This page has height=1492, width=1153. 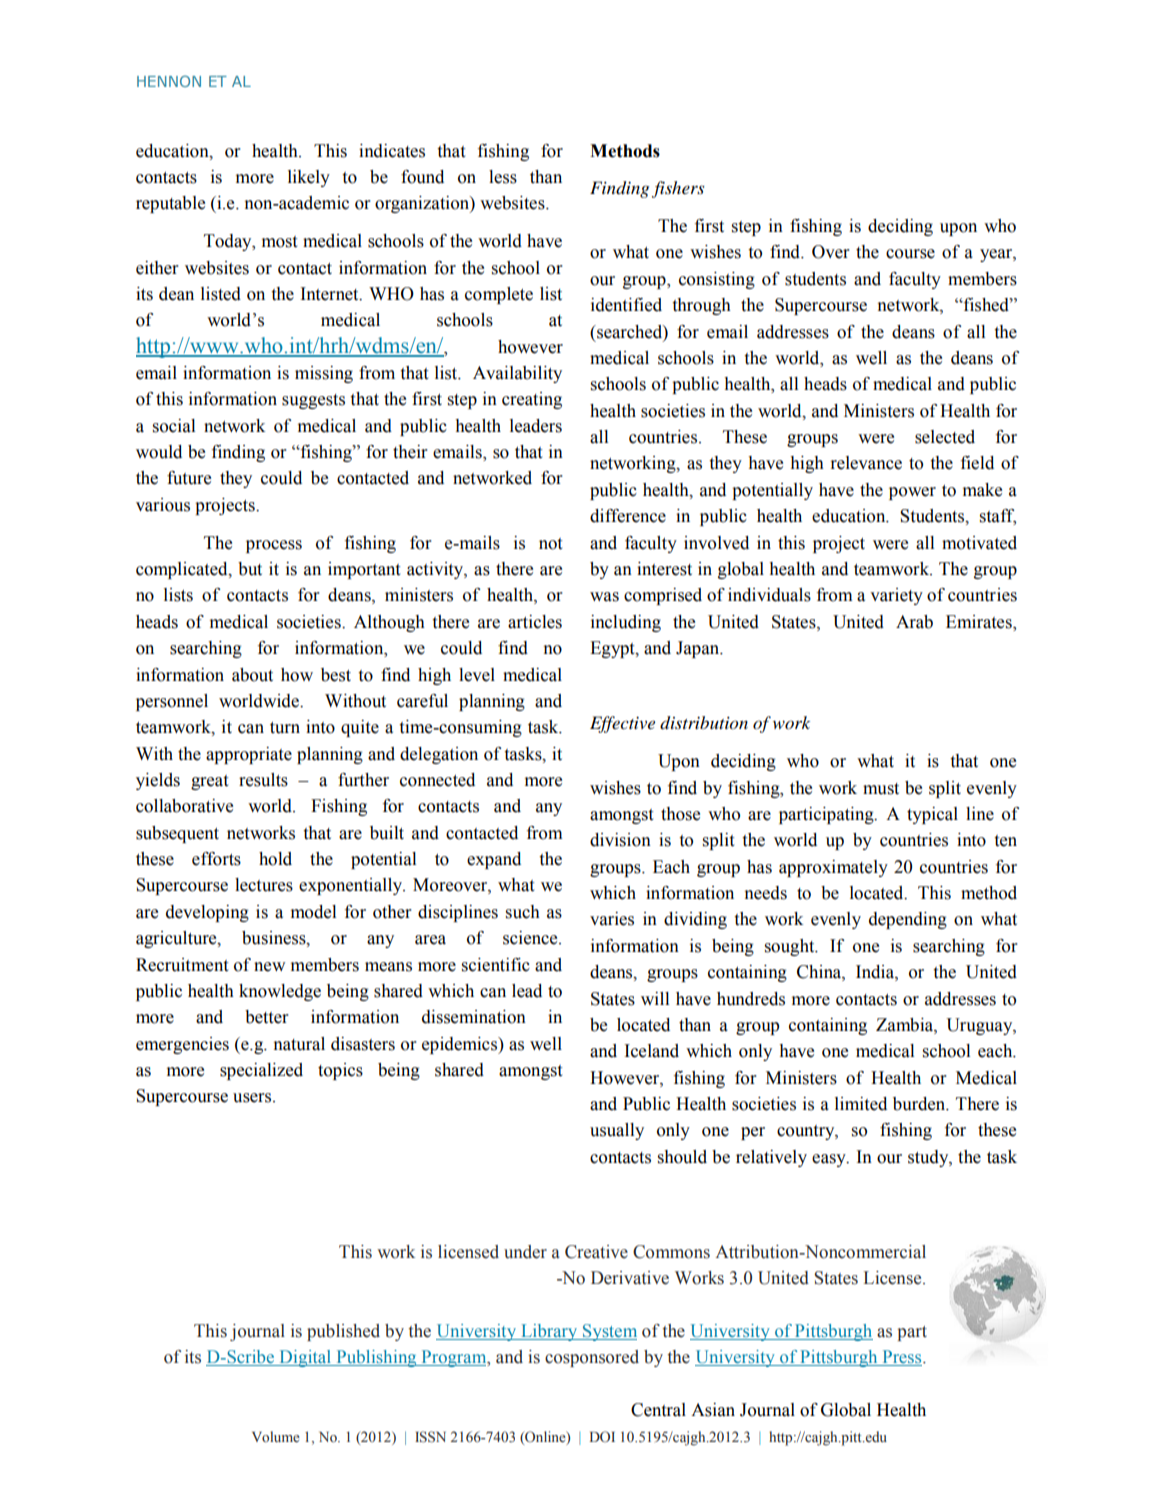 What do you see at coordinates (881, 789) in the page?
I see `must` at bounding box center [881, 789].
